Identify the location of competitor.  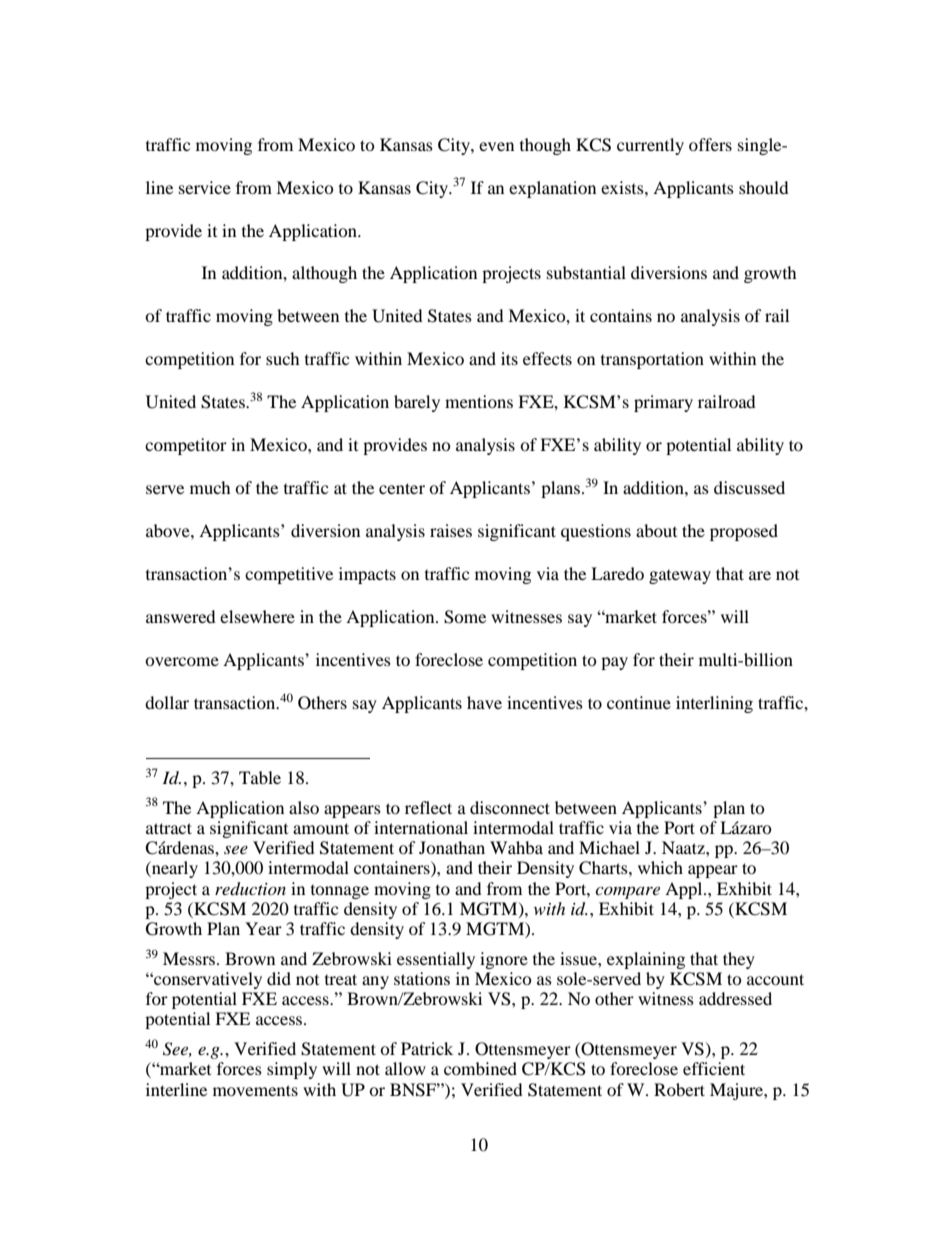
(186, 446).
